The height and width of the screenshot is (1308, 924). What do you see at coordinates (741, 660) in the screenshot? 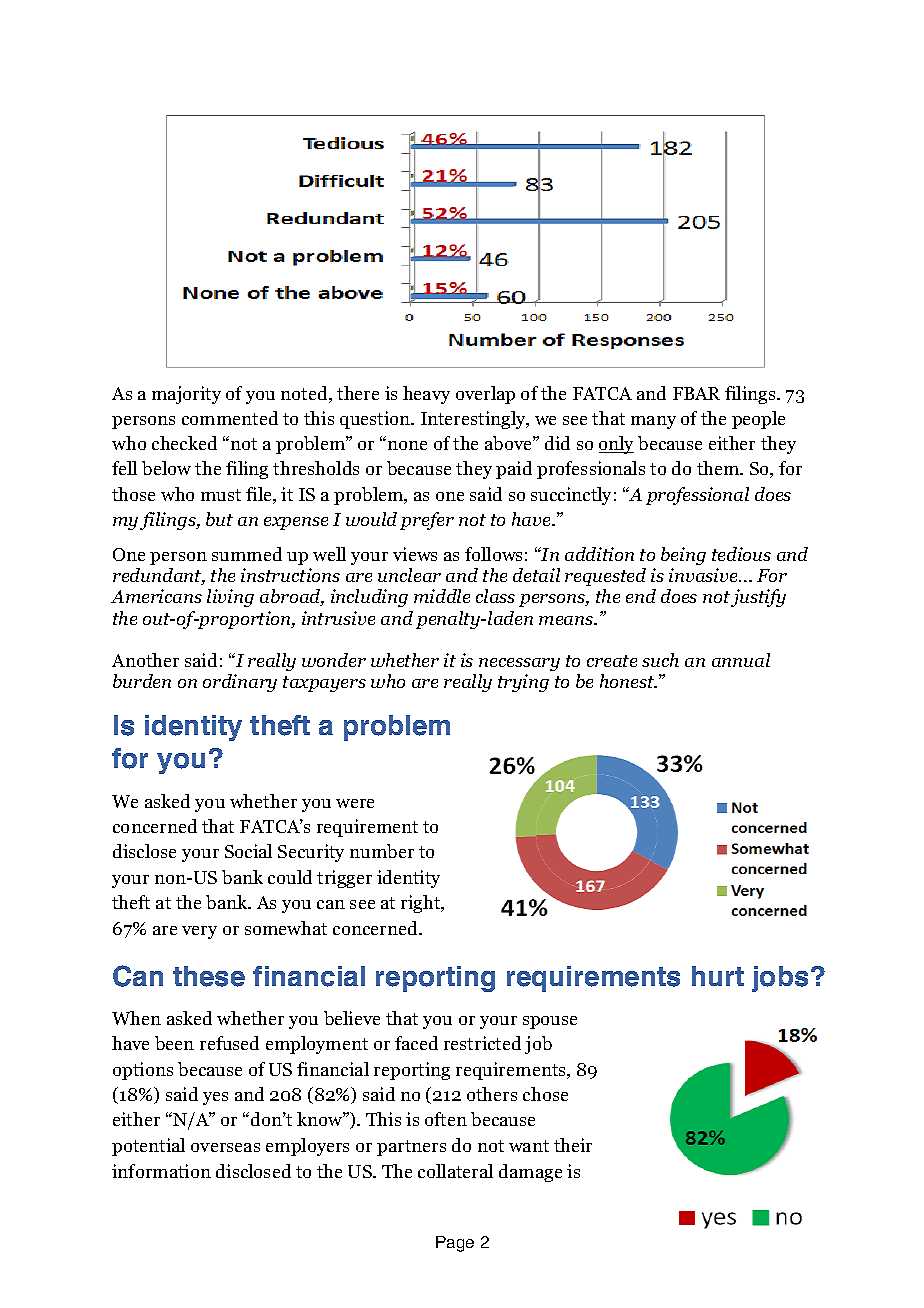
I see `annual` at bounding box center [741, 660].
